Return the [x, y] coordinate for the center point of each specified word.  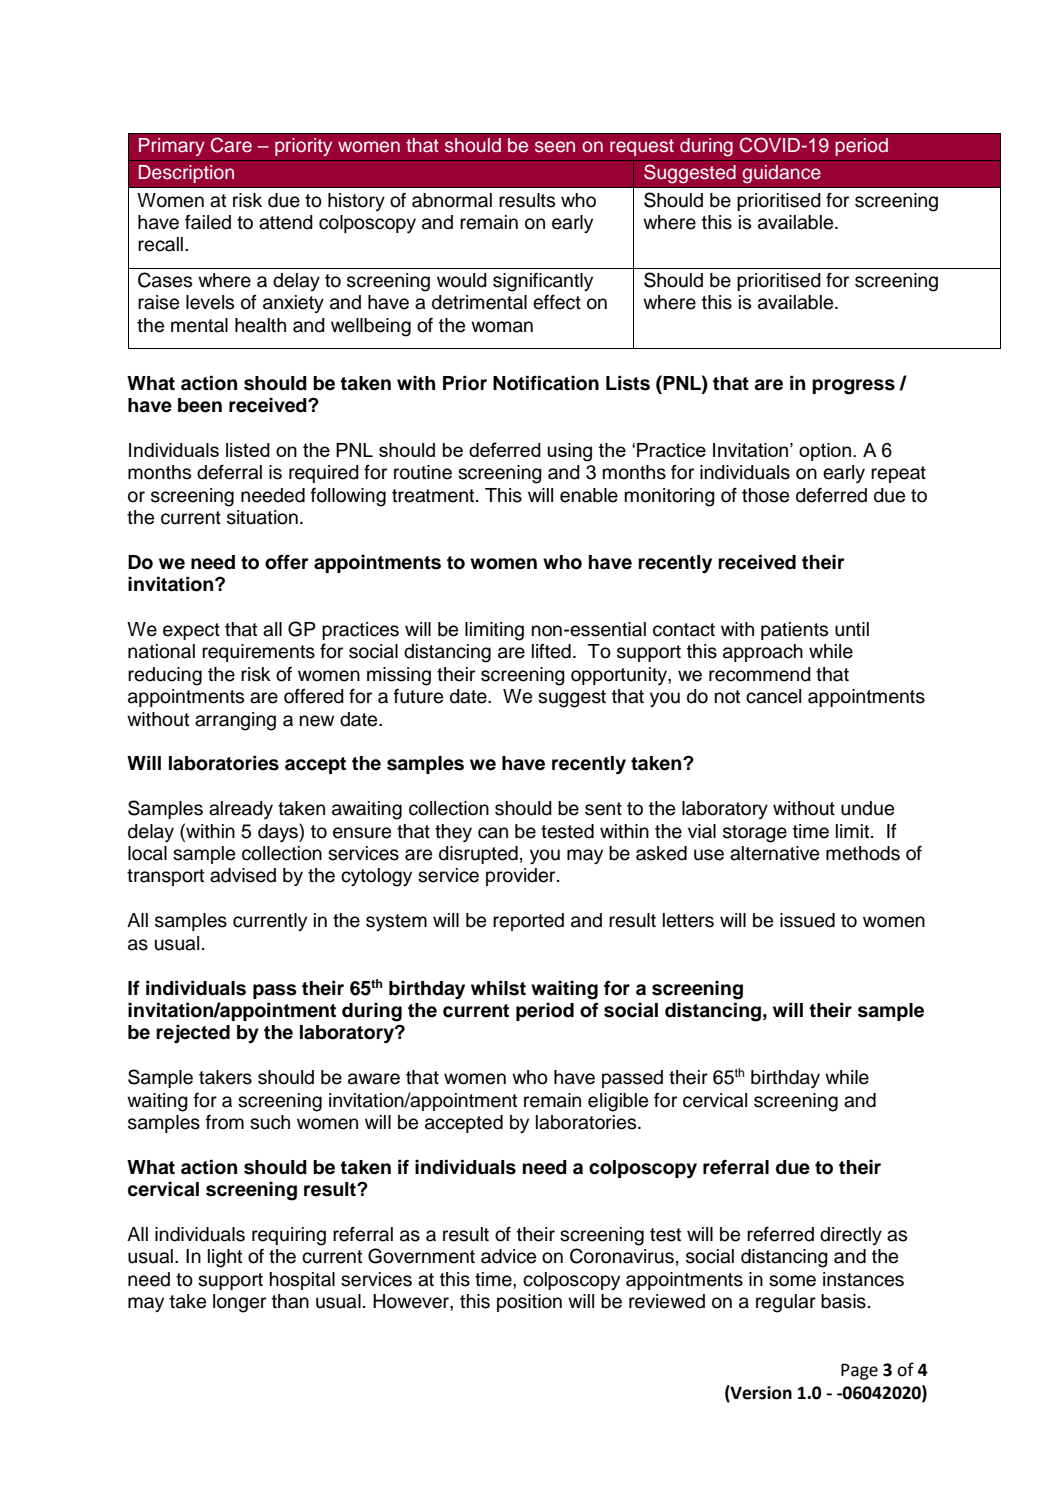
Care [231, 145]
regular [786, 1303]
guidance [781, 174]
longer [239, 1303]
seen [555, 147]
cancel [773, 696]
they [453, 833]
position [529, 1303]
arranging [235, 721]
